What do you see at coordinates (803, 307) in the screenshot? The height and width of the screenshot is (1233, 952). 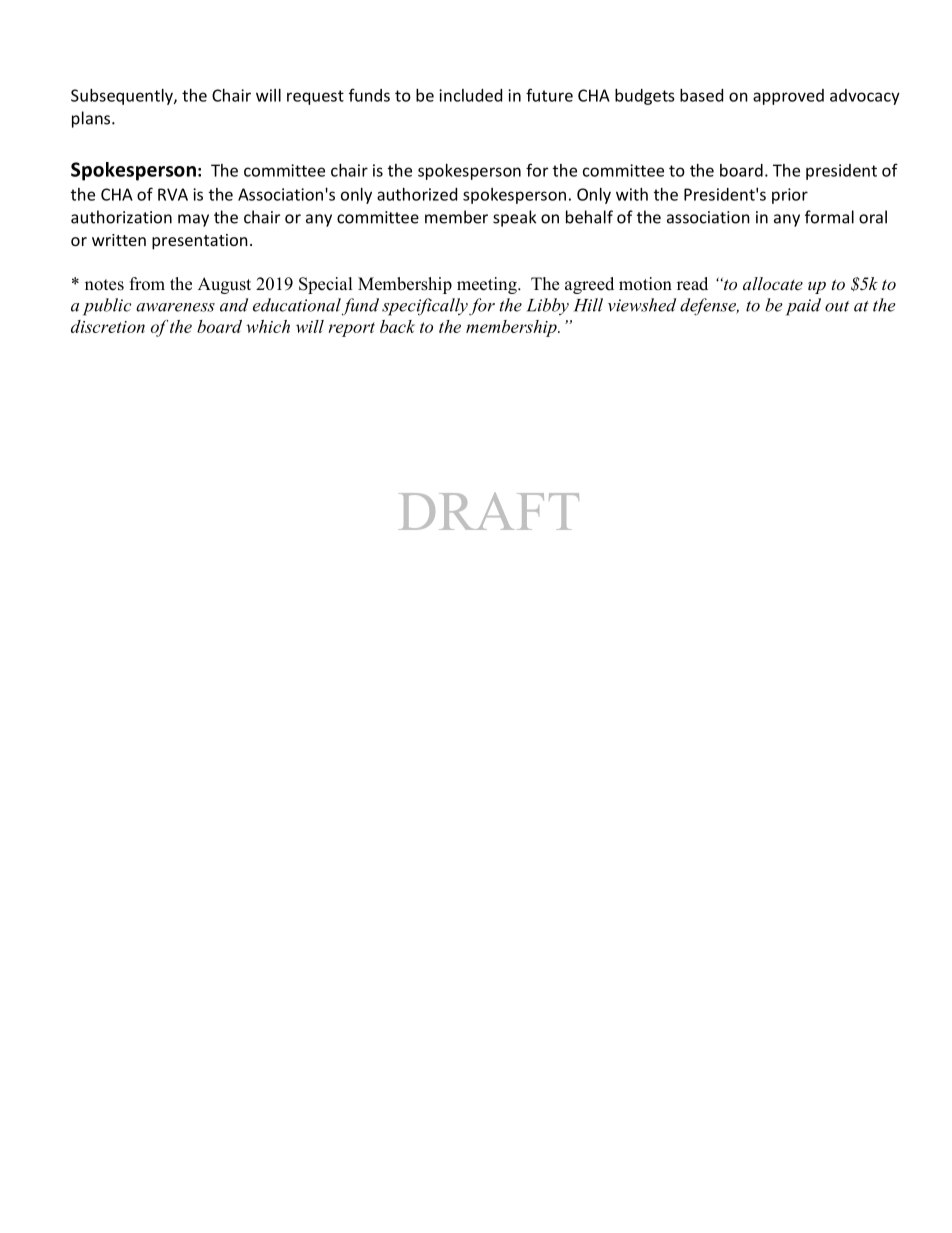 I see `paid` at bounding box center [803, 307].
